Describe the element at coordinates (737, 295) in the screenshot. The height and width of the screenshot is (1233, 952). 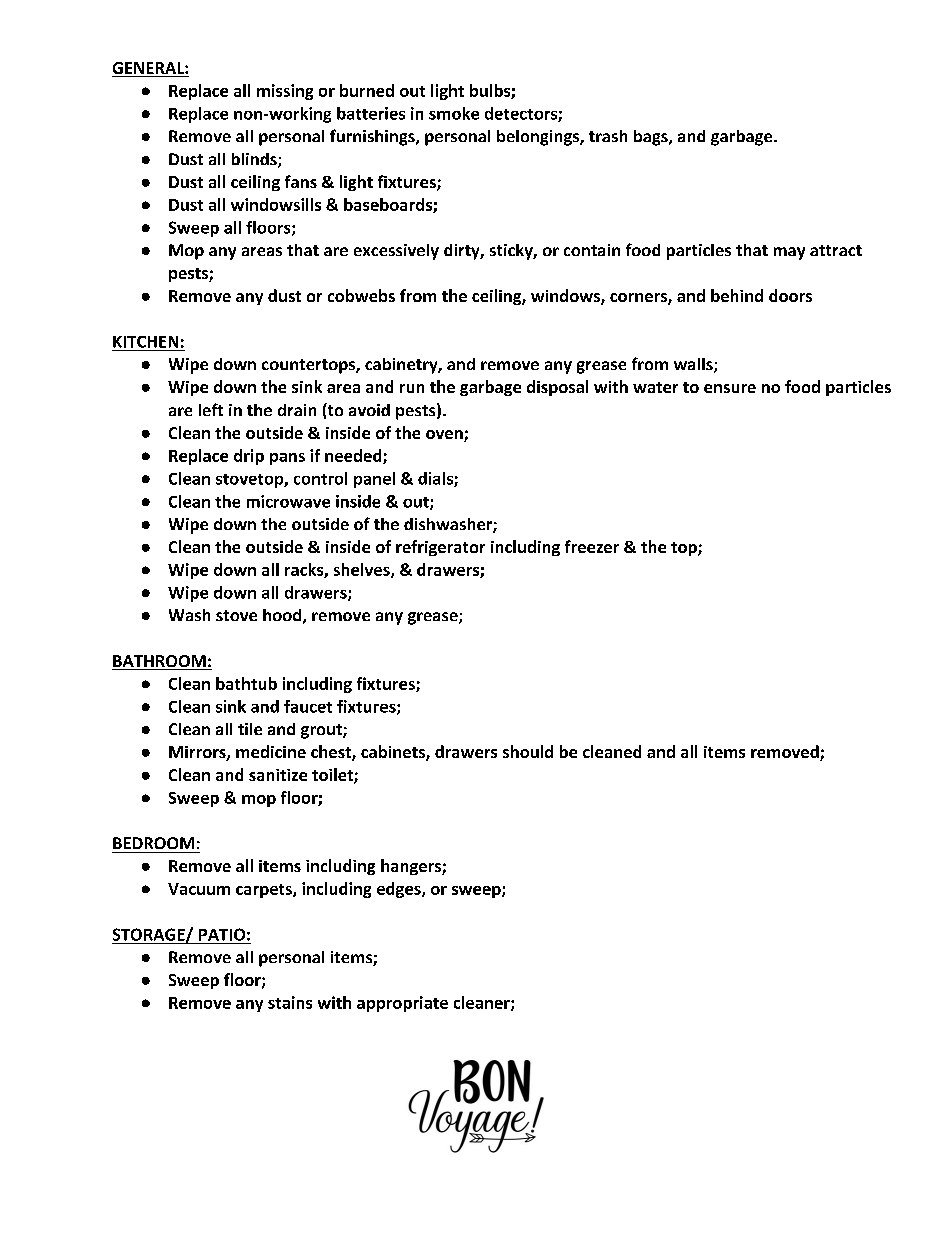
I see `behind` at that location.
